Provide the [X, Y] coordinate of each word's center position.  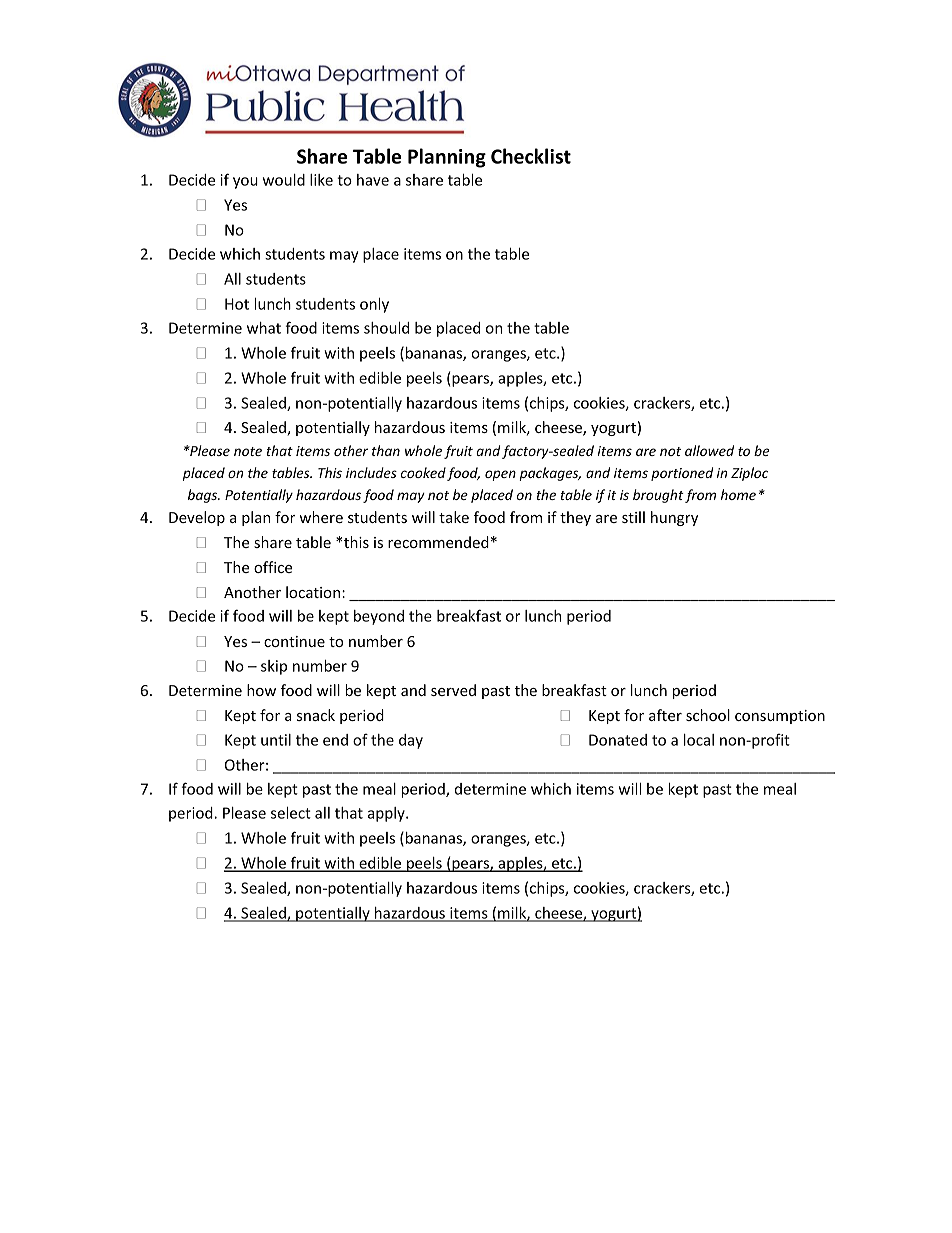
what [264, 328]
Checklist [531, 156]
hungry [674, 518]
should [386, 328]
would [284, 180]
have [373, 180]
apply [387, 814]
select [291, 813]
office [273, 567]
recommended [438, 542]
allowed [709, 450]
